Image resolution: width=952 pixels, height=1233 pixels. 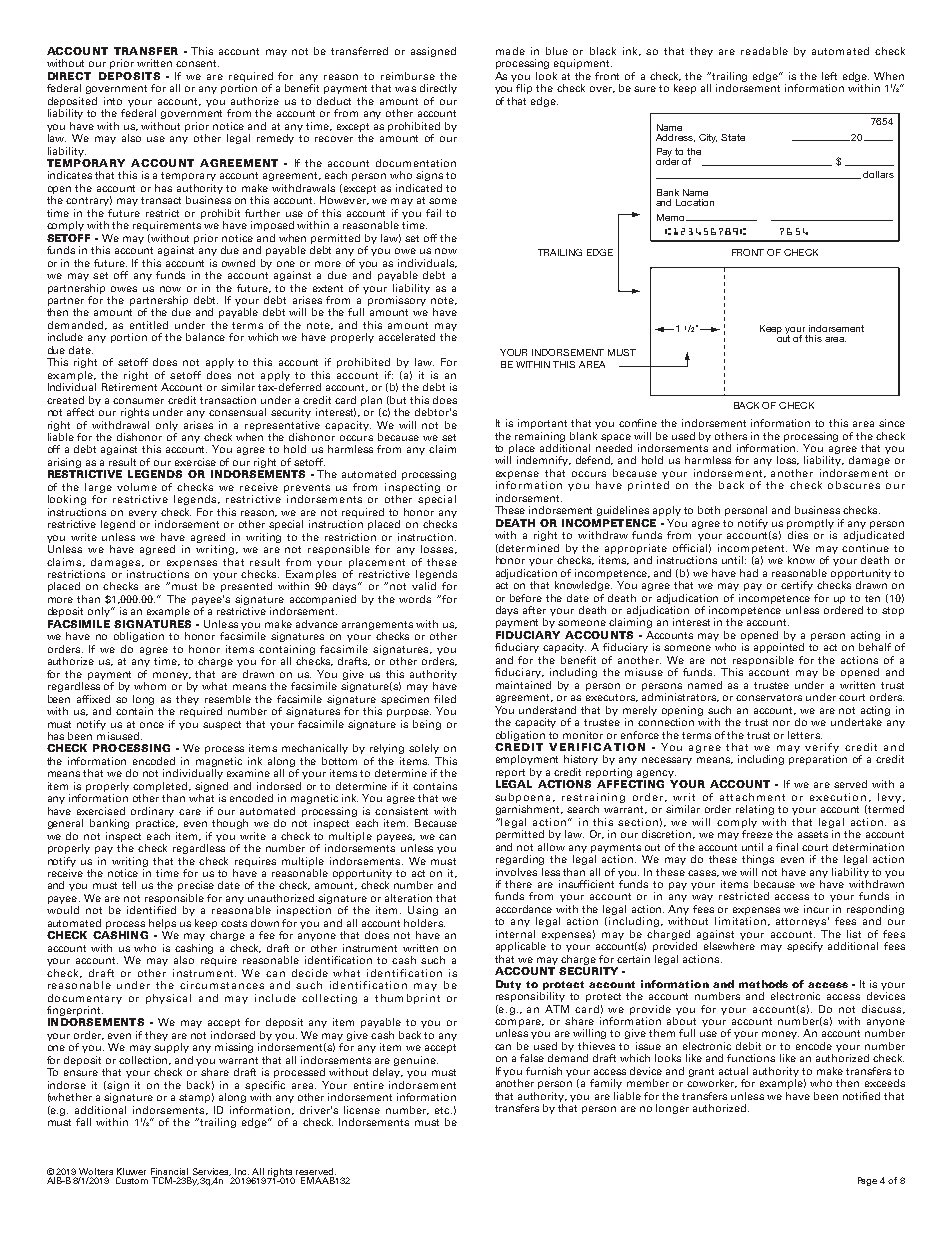 I want to click on Page, so click(x=867, y=1181).
